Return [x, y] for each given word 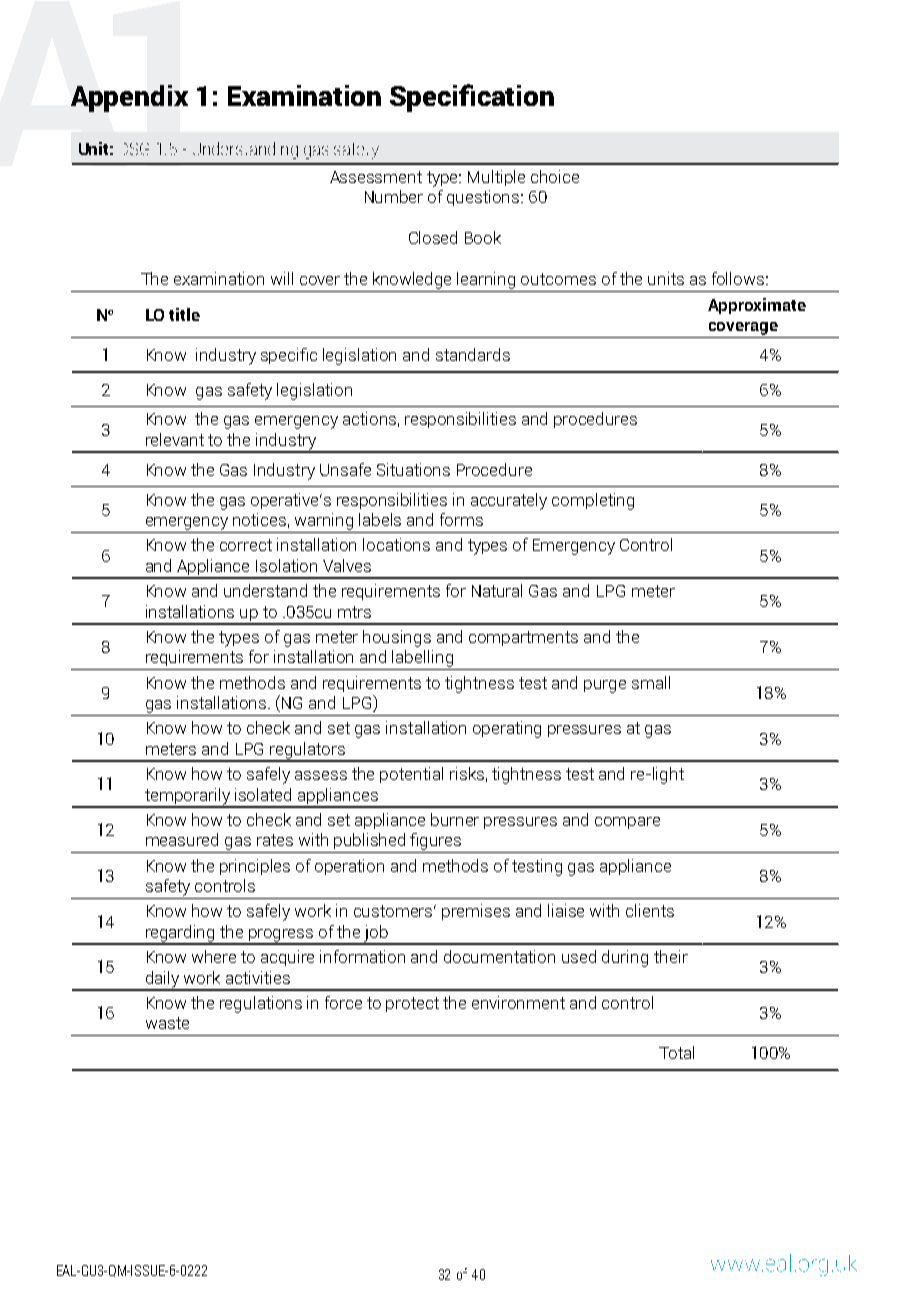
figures [436, 843]
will [282, 278]
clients [650, 910]
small [651, 682]
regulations [261, 1004]
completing [593, 501]
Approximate [757, 306]
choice [555, 176]
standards [473, 354]
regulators [308, 751]
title [184, 314]
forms [461, 519]
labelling [423, 660]
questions [484, 198]
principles [255, 867]
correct [246, 545]
